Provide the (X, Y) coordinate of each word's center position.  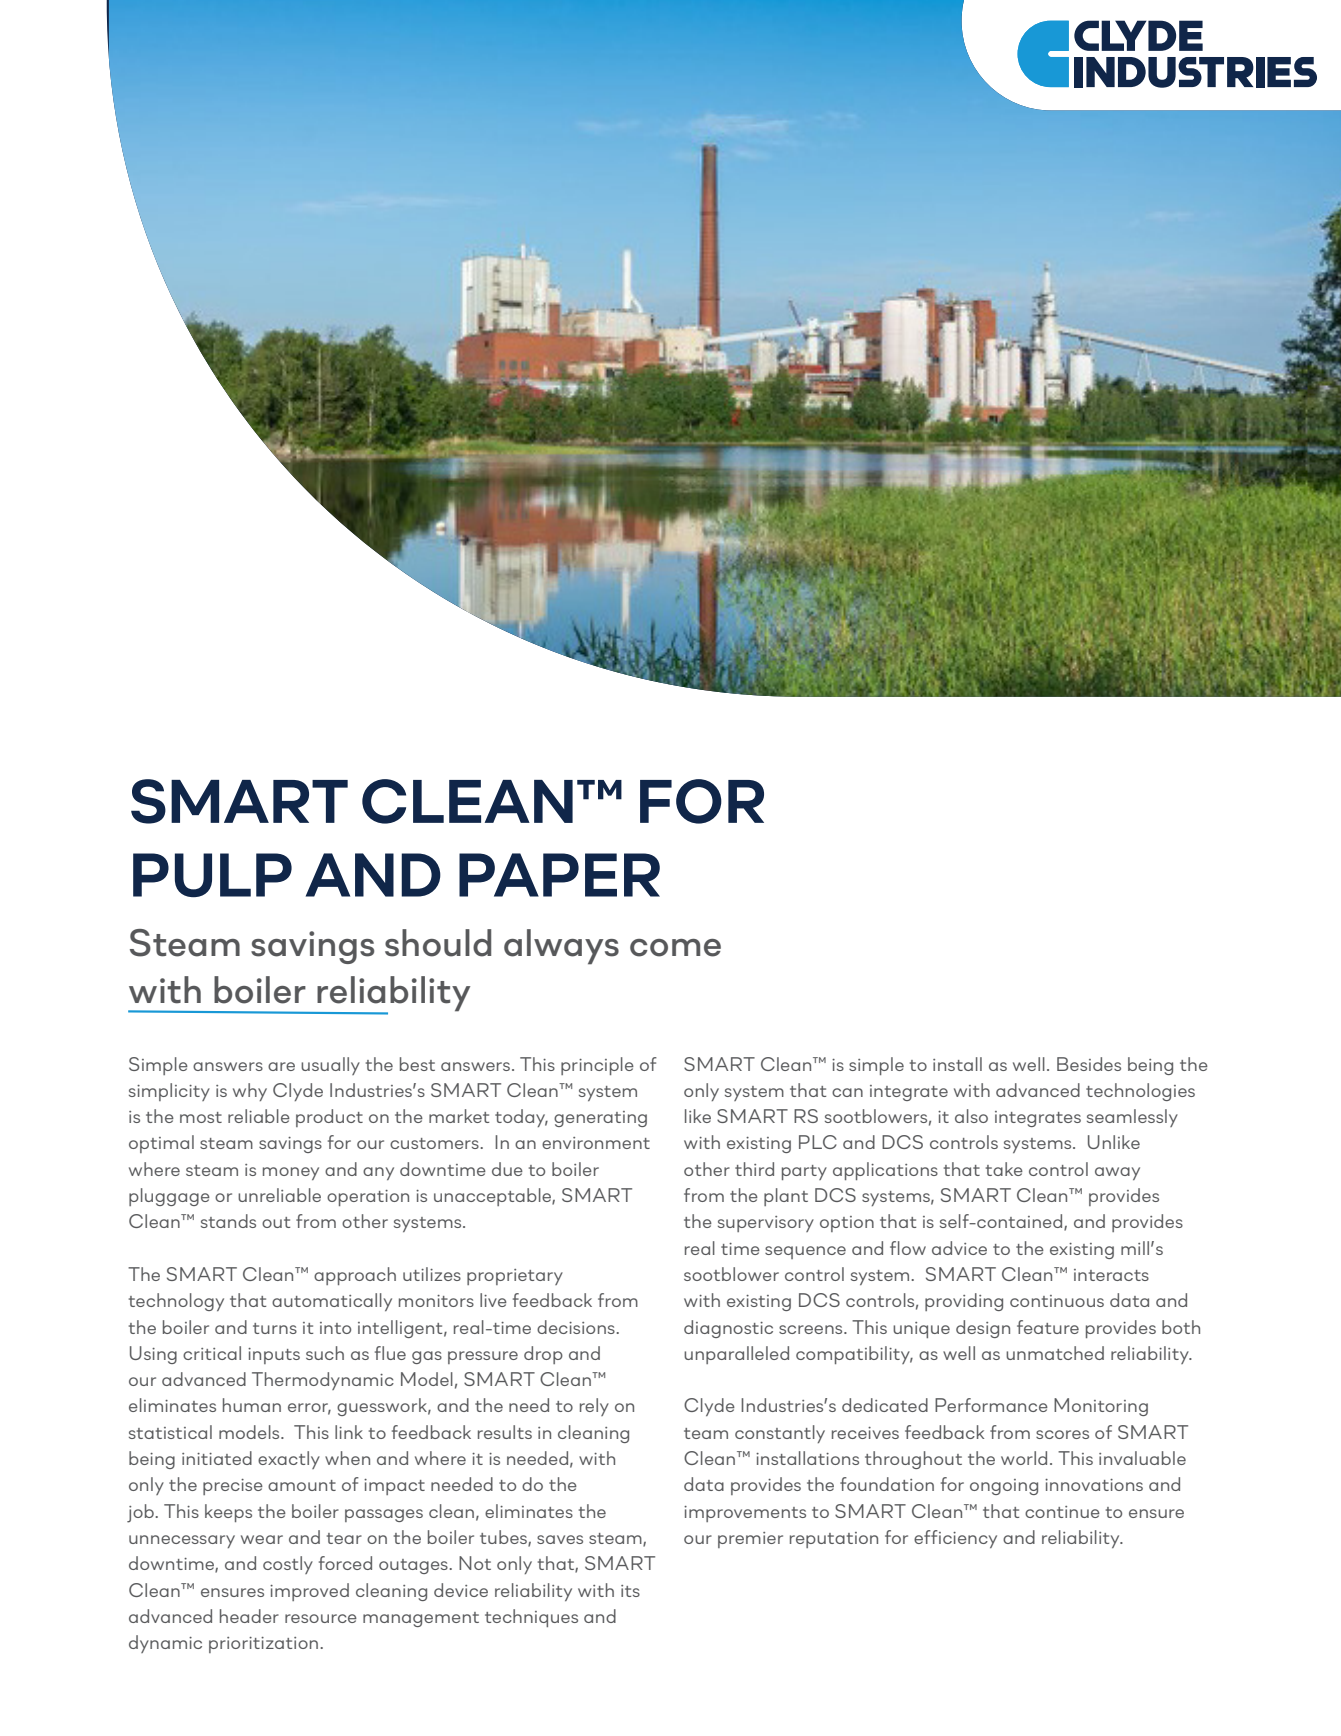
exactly (289, 1460)
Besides (1089, 1064)
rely (594, 1407)
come (675, 948)
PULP (212, 875)
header (249, 1616)
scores (1062, 1434)
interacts (1111, 1275)
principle (597, 1066)
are (281, 1066)
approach (355, 1276)
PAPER (559, 875)
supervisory (766, 1224)
